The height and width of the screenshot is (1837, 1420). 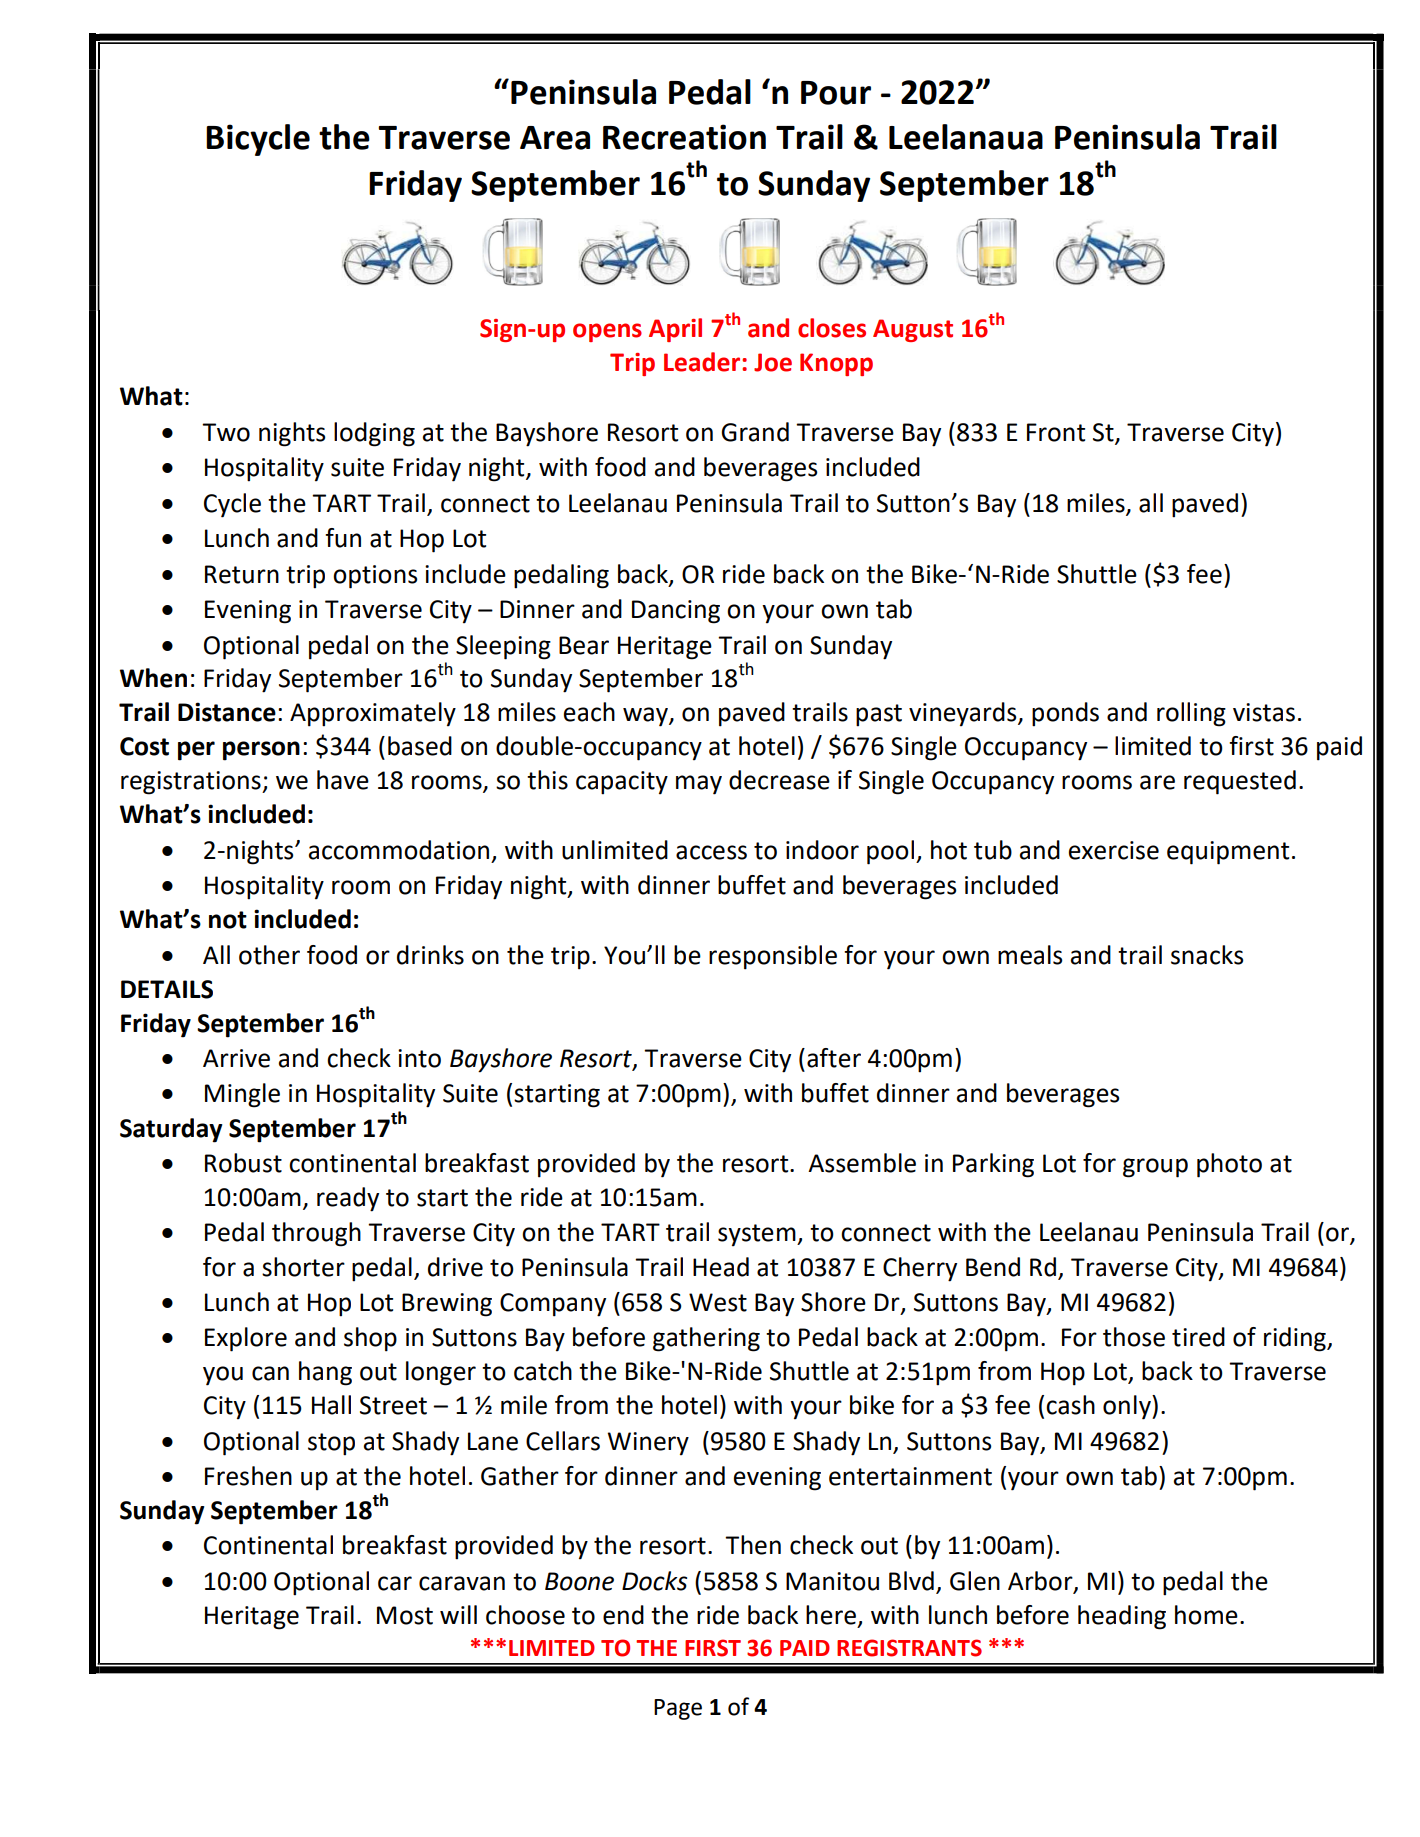 I want to click on not, so click(x=228, y=920).
